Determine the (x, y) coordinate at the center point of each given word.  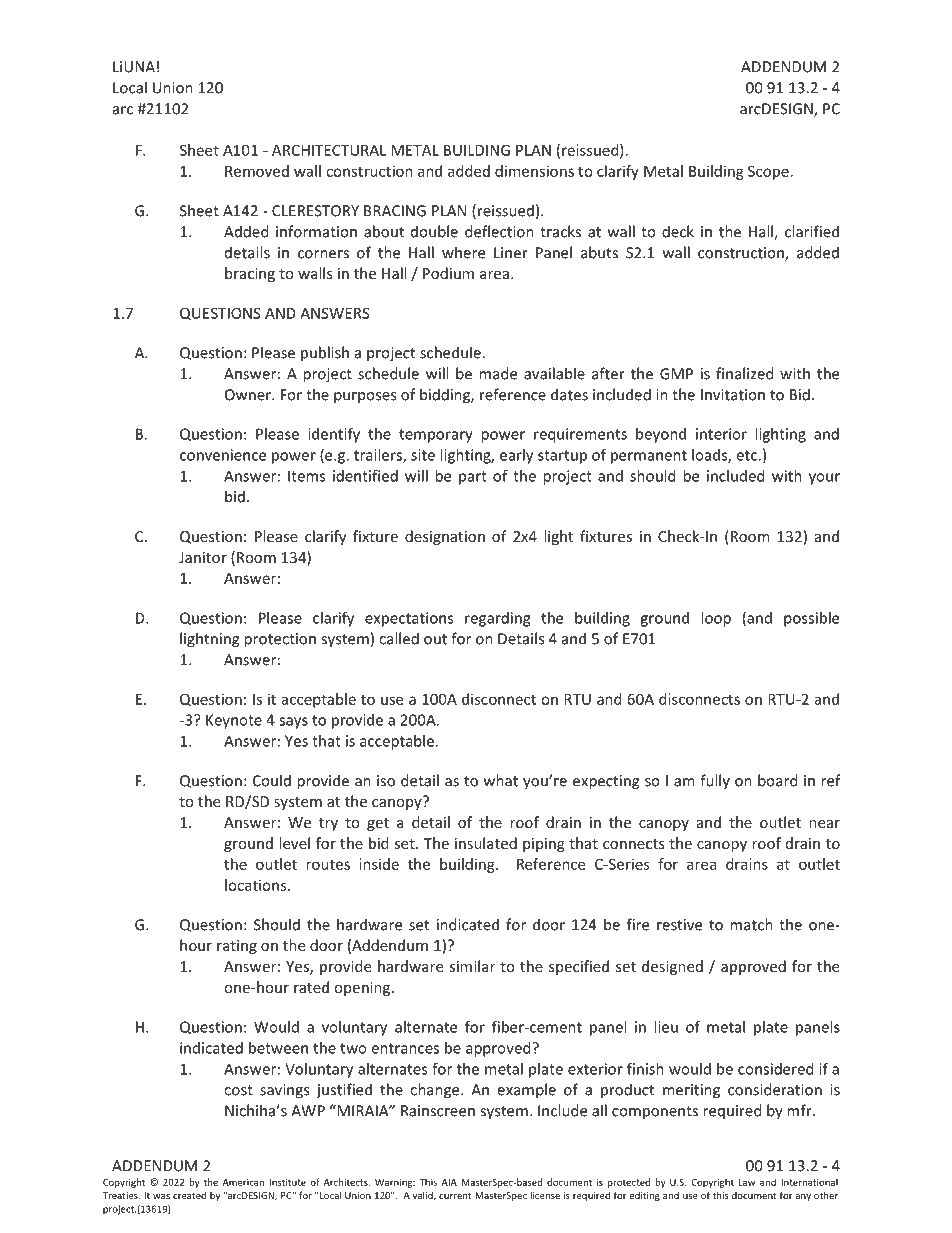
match (751, 924)
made (498, 373)
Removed (257, 171)
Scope (768, 172)
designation (445, 537)
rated (311, 987)
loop (716, 619)
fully (715, 782)
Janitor (203, 557)
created (189, 1195)
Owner (249, 395)
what (501, 780)
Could (272, 780)
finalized (745, 373)
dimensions (534, 171)
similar (472, 966)
